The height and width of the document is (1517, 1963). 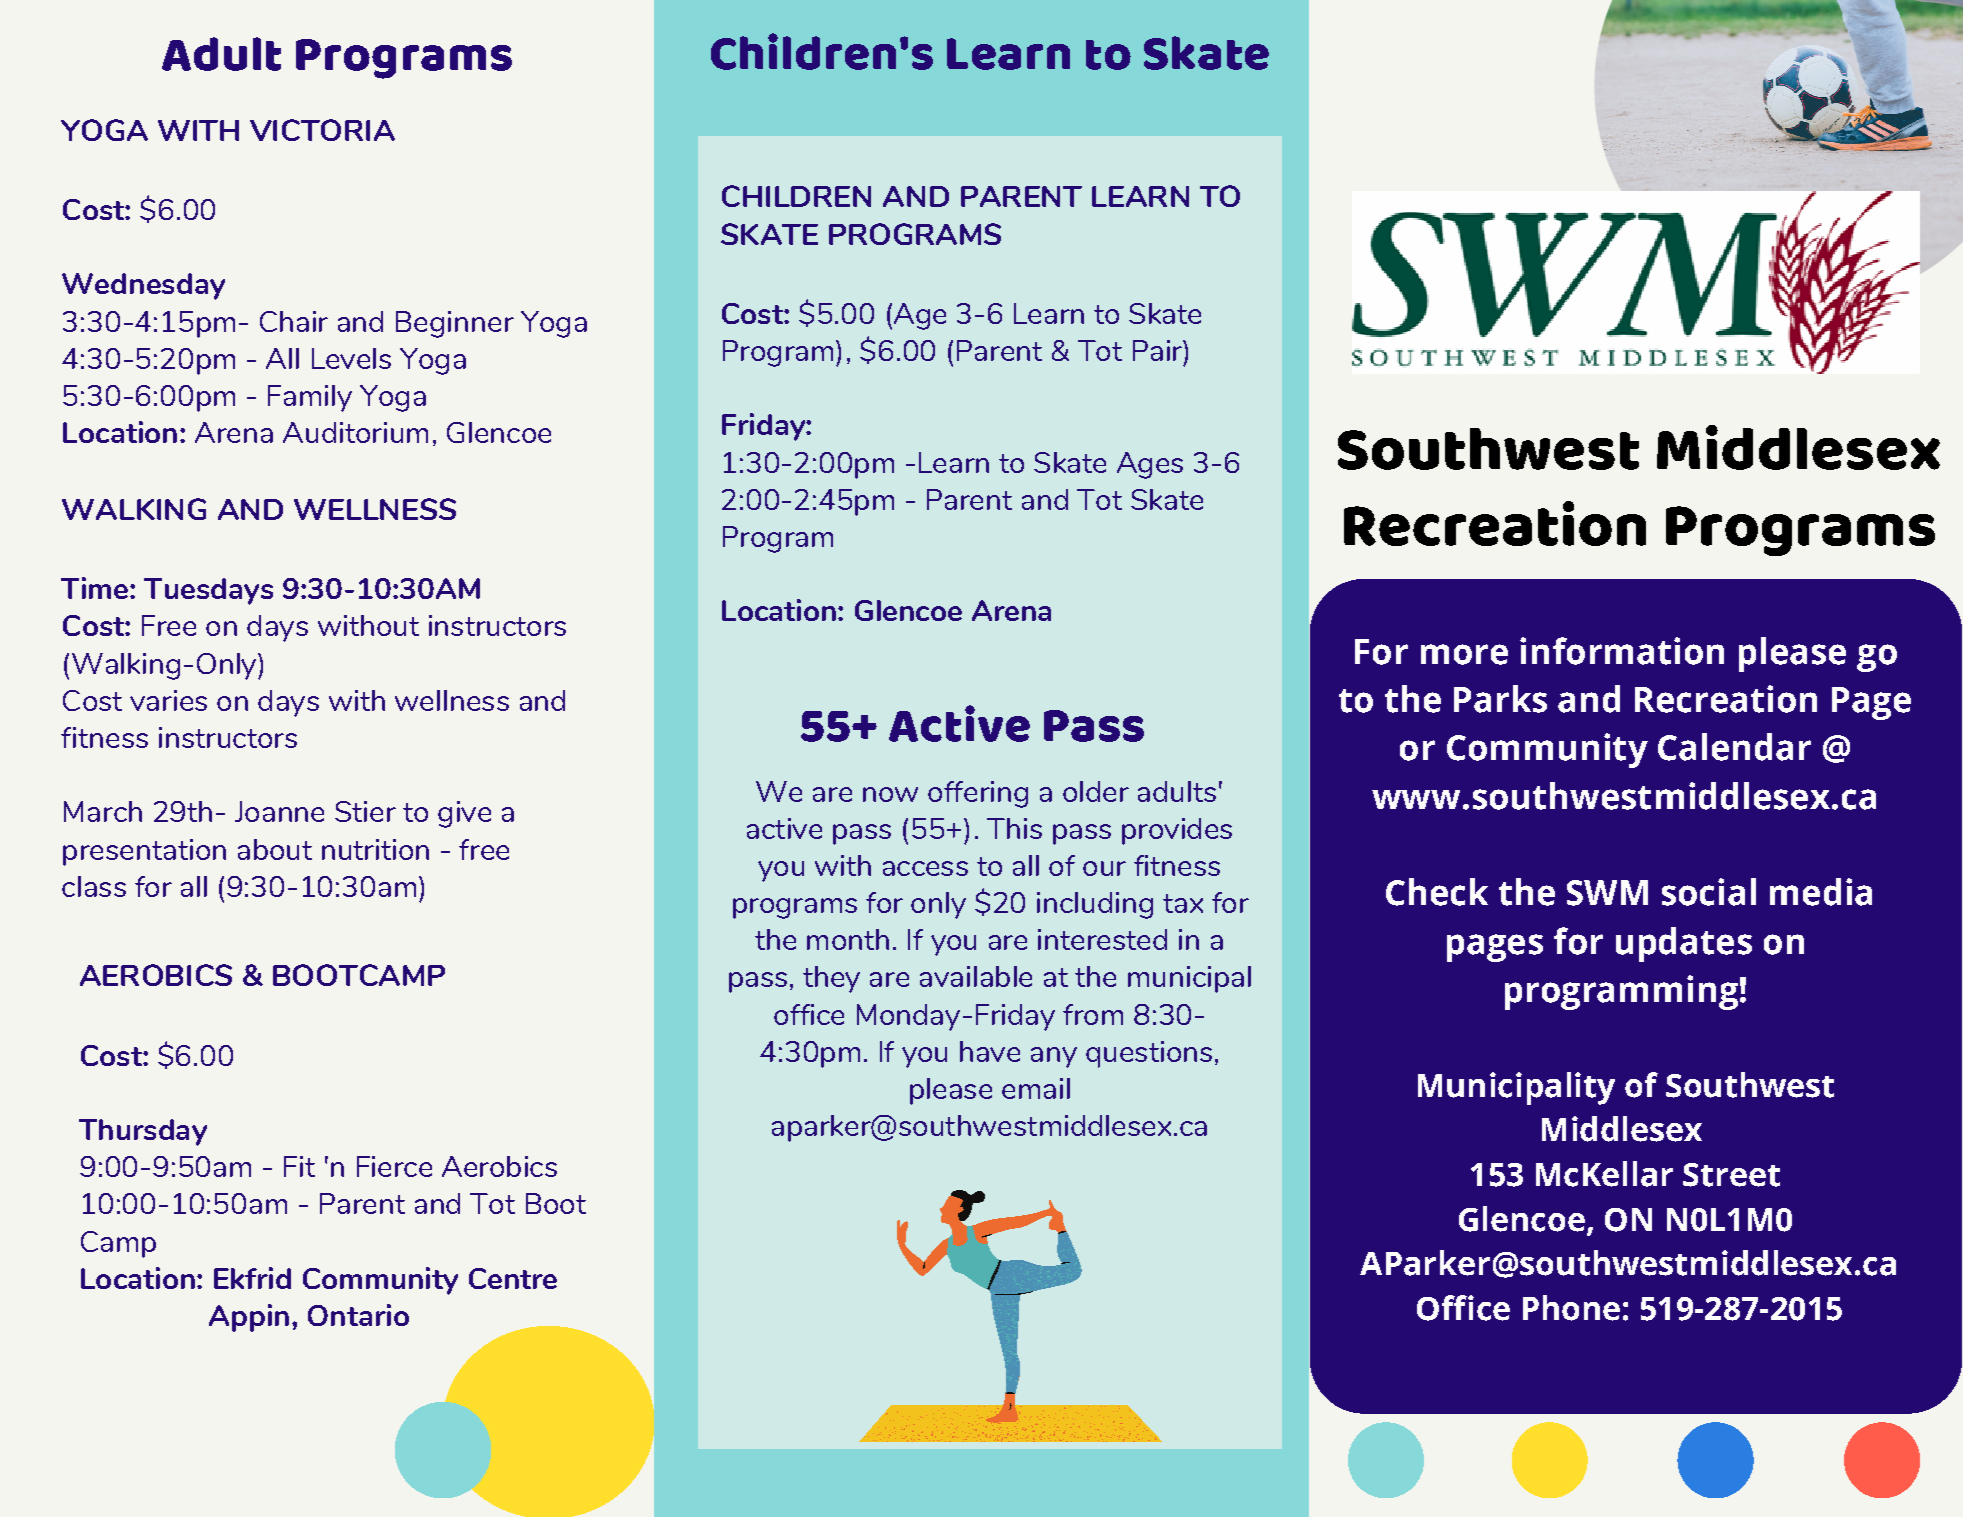 What do you see at coordinates (94, 588) in the document?
I see `Time` at bounding box center [94, 588].
